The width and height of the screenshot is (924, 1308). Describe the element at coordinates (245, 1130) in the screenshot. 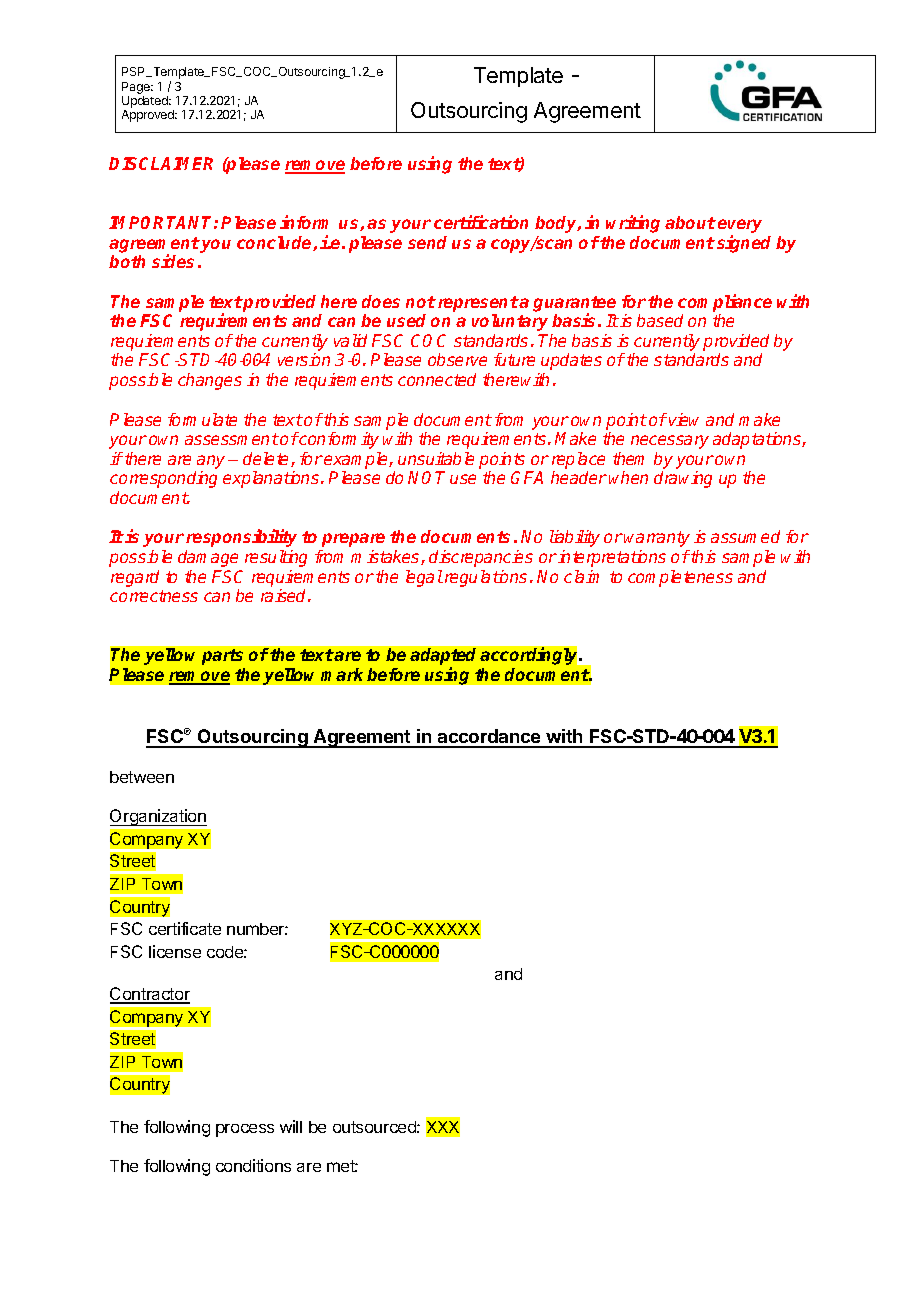

I see `process` at that location.
